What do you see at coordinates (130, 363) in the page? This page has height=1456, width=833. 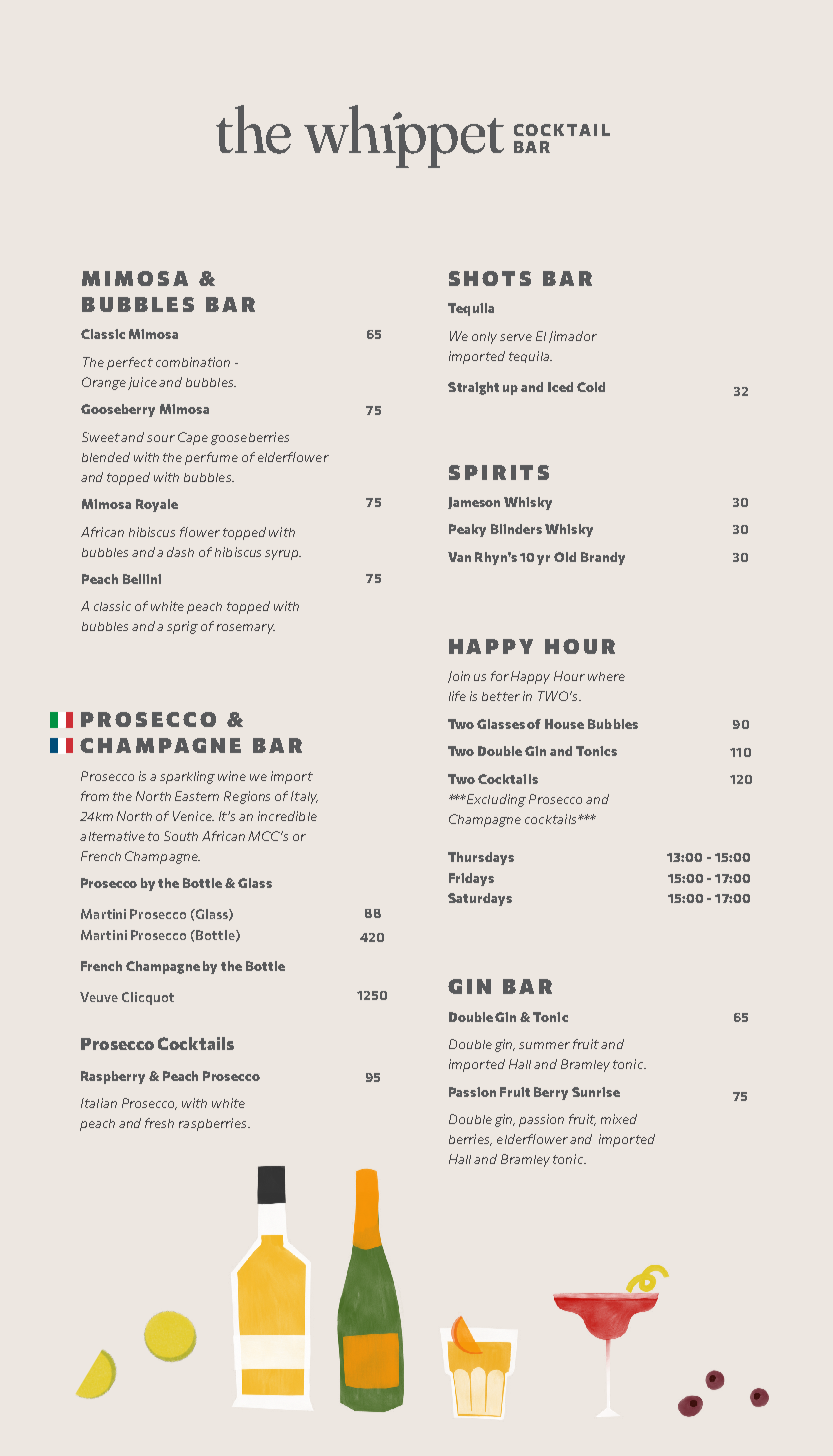 I see `perfect` at bounding box center [130, 363].
